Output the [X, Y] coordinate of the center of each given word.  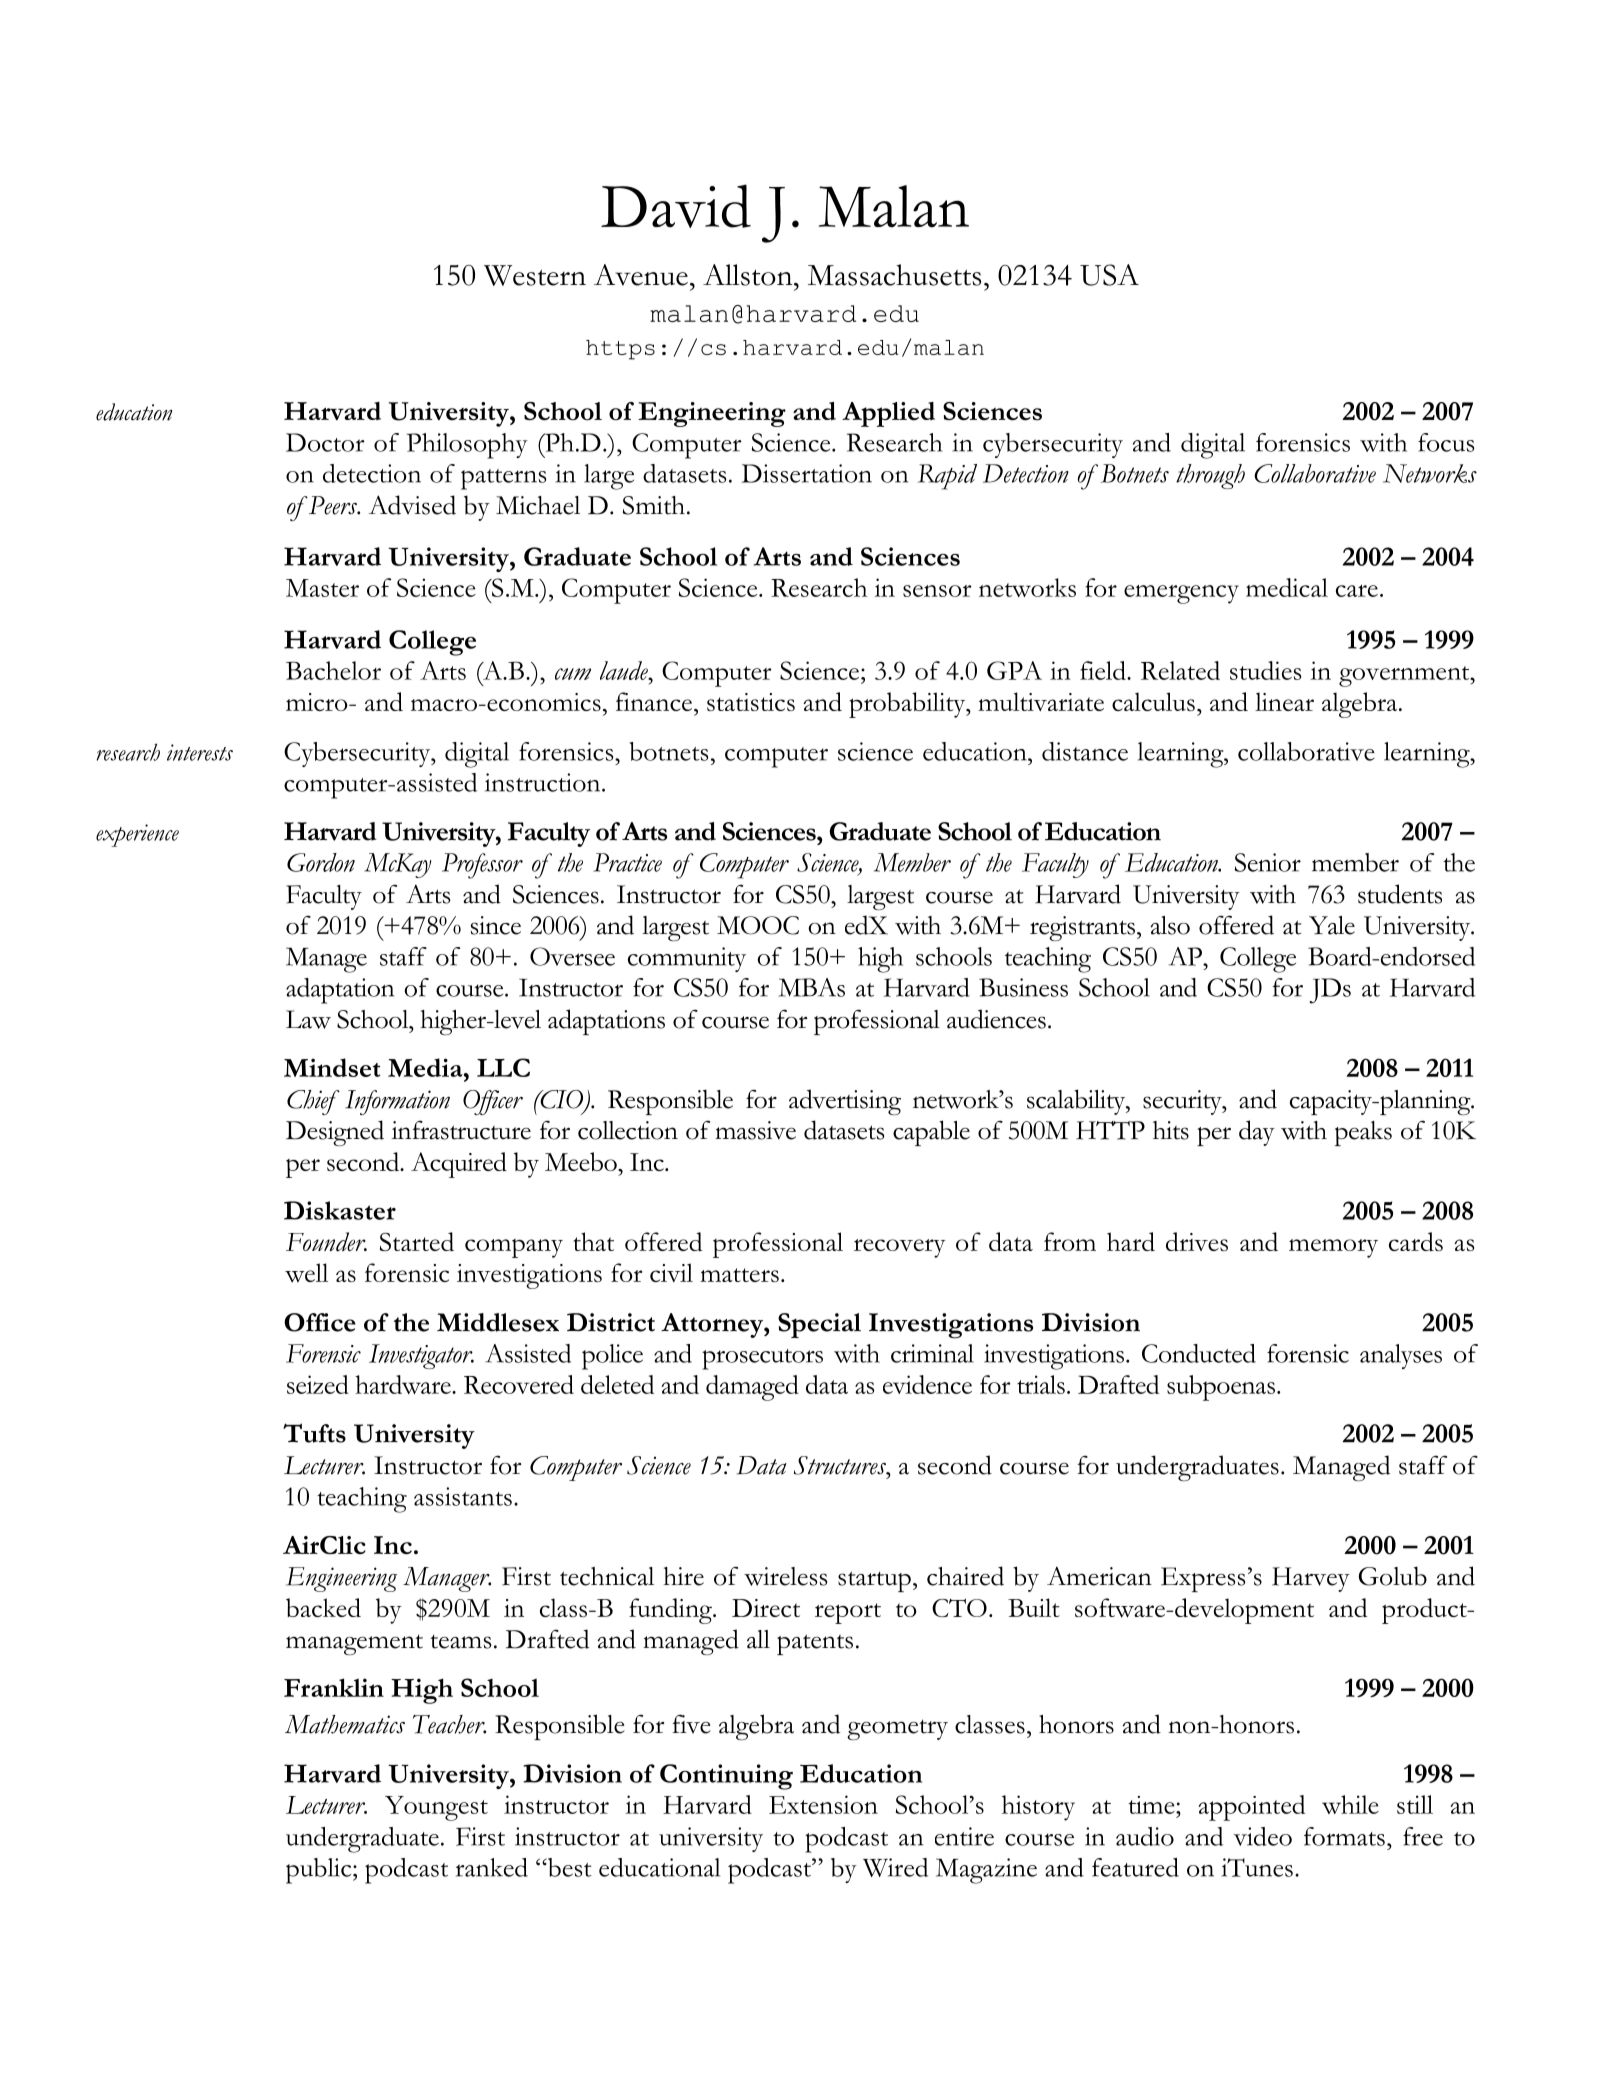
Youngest [436, 1808]
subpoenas [1221, 1388]
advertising [845, 1102]
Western [535, 275]
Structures [841, 1465]
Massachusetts [894, 275]
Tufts [314, 1433]
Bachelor [333, 670]
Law [308, 1019]
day [1257, 1133]
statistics [751, 702]
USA [1109, 275]
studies [1266, 670]
